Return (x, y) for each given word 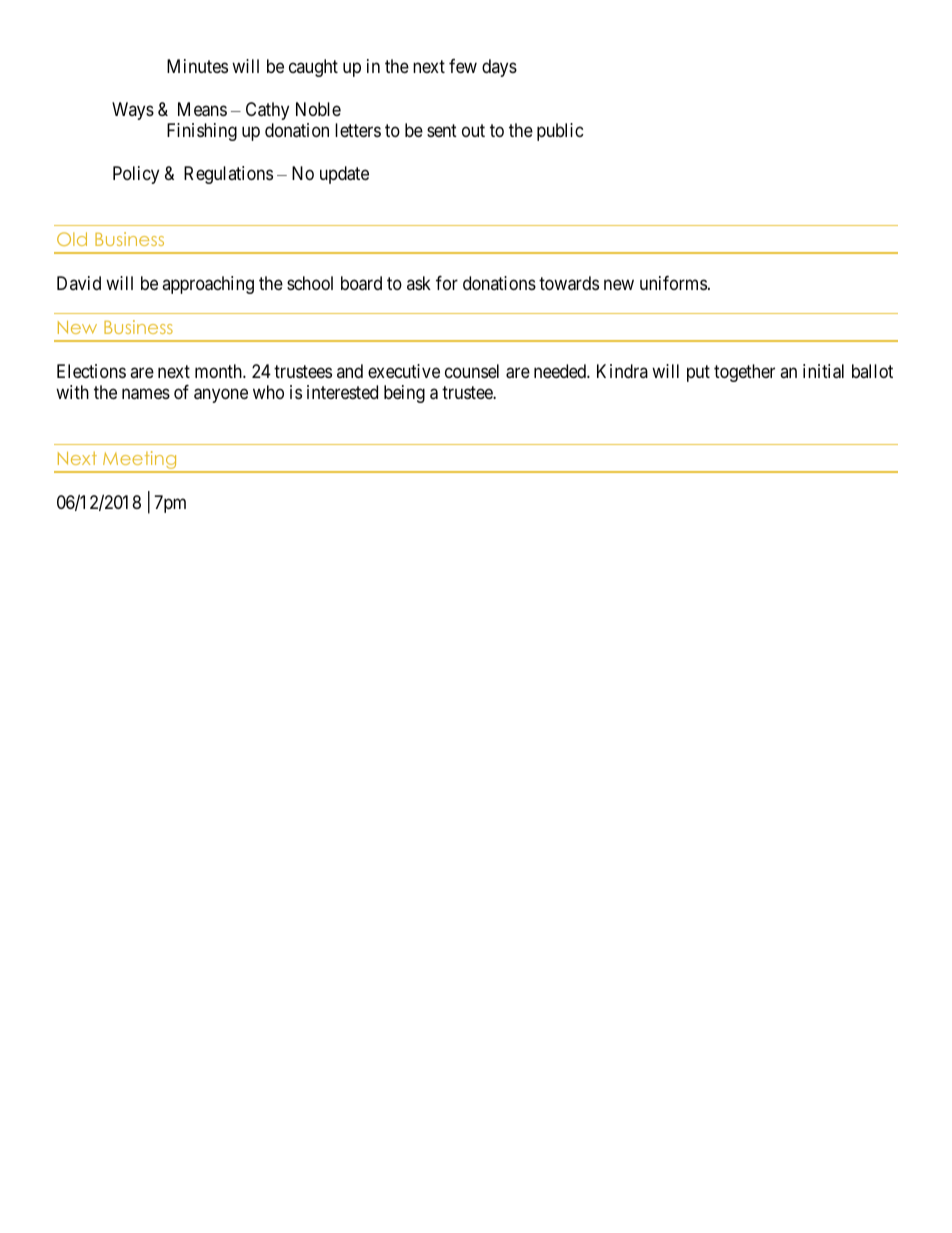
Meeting (140, 461)
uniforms (673, 283)
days (499, 68)
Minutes (197, 66)
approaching (208, 285)
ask (419, 283)
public (560, 132)
